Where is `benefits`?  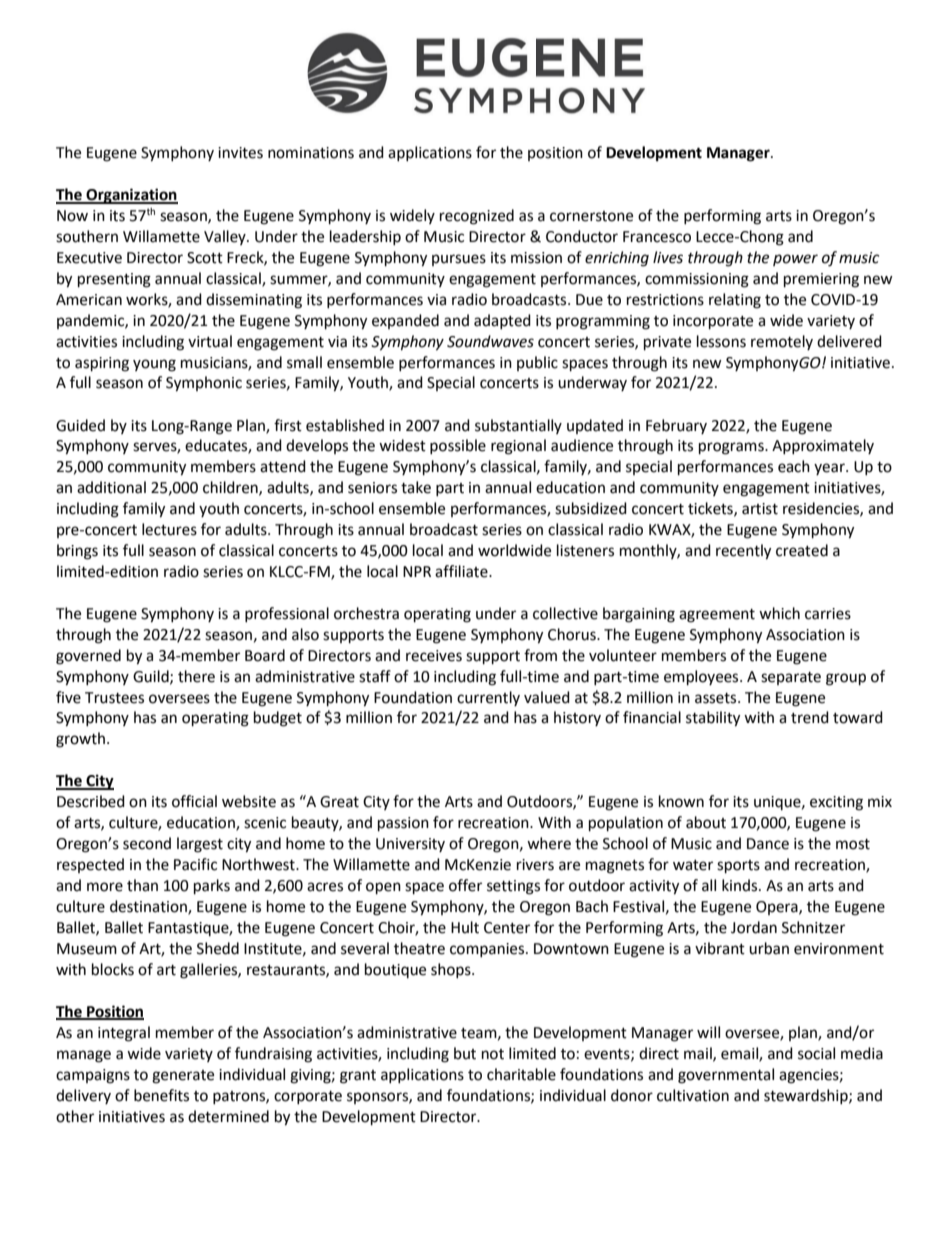 benefits is located at coordinates (161, 1095).
